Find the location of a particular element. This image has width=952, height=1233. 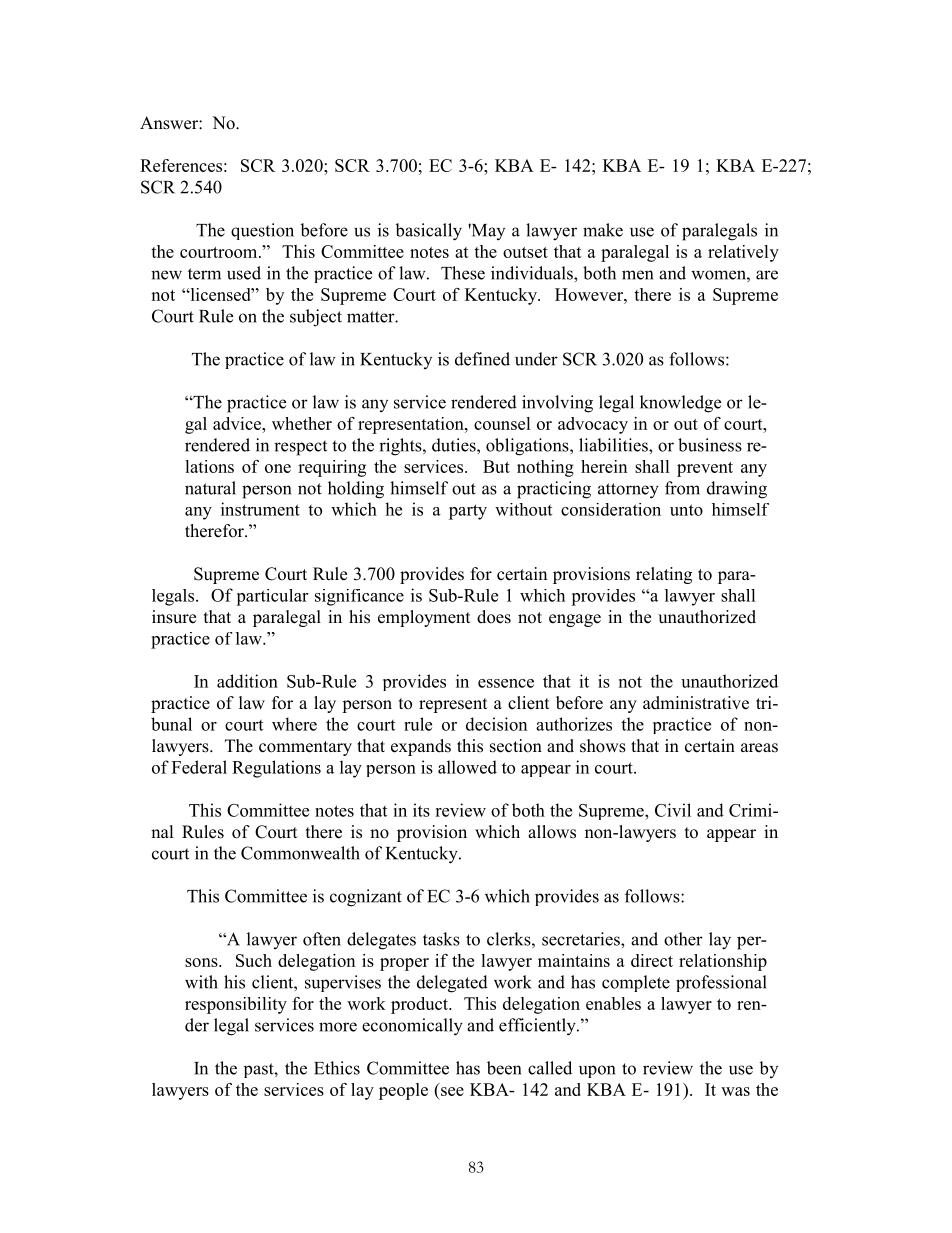

was is located at coordinates (735, 1091).
